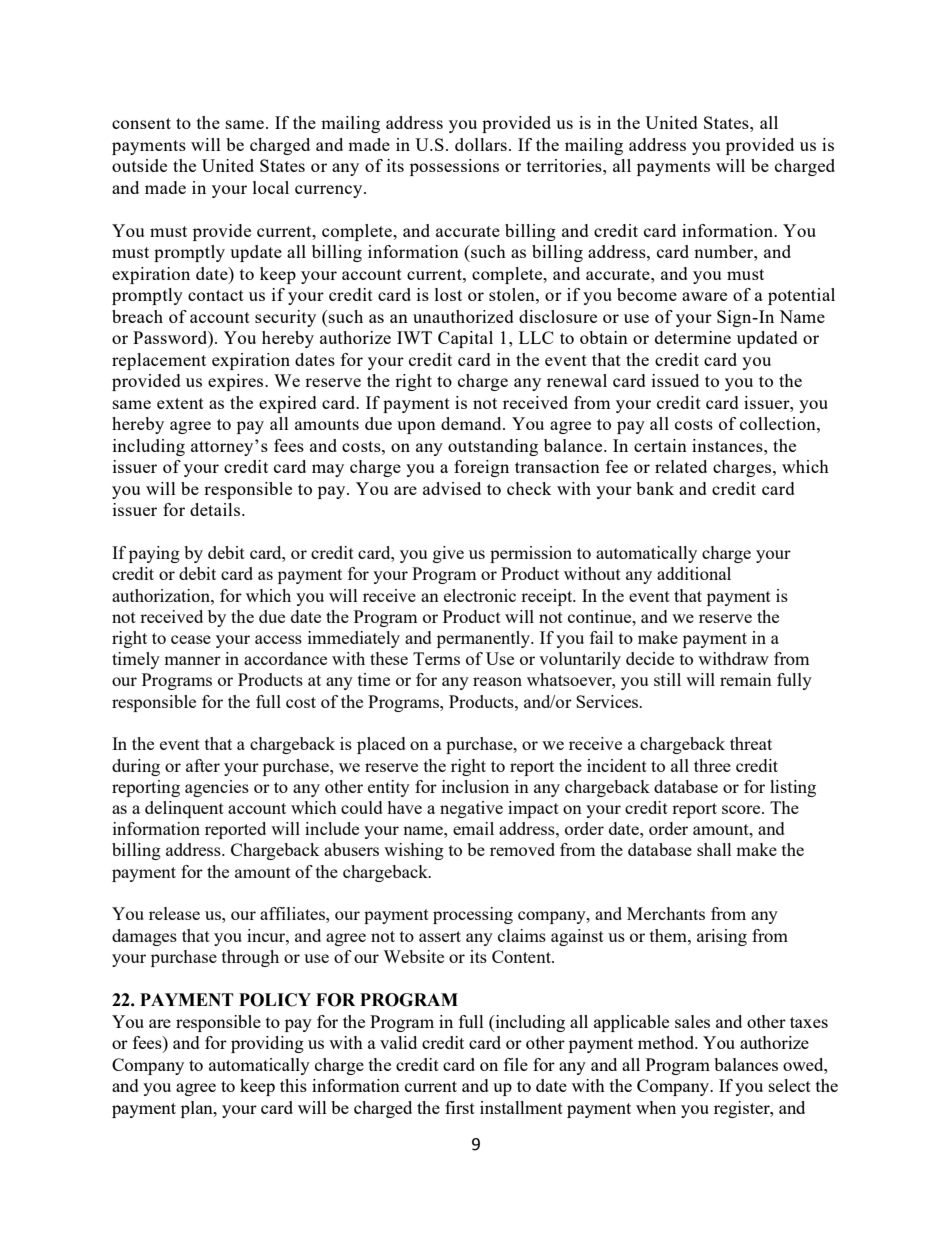 This screenshot has height=1233, width=952. What do you see at coordinates (704, 296) in the screenshot?
I see `aware` at bounding box center [704, 296].
